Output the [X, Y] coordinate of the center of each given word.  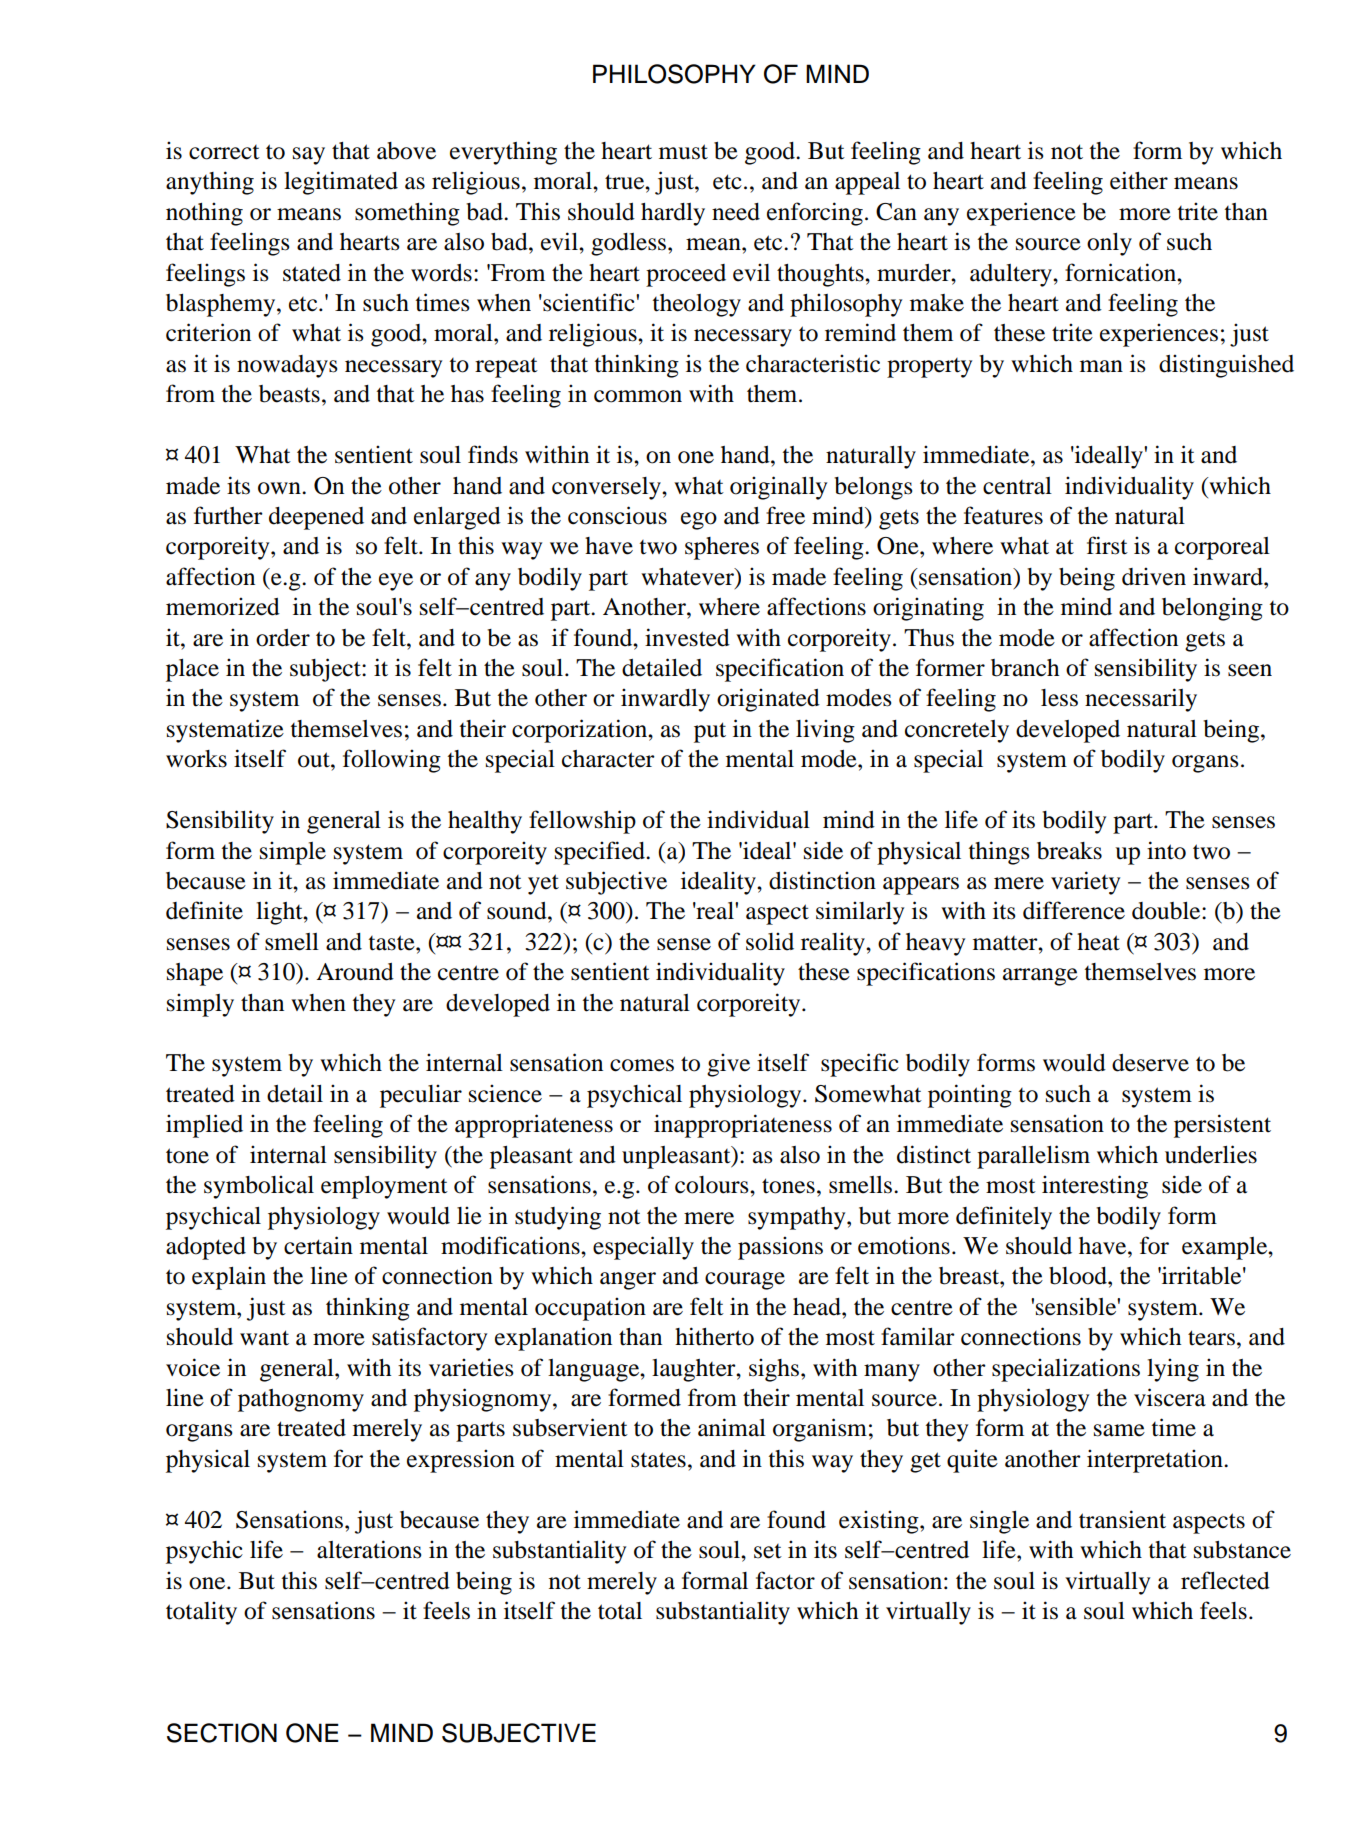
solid [770, 941]
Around [355, 972]
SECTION [222, 1733]
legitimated [341, 183]
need [736, 212]
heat [1098, 942]
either [1139, 180]
